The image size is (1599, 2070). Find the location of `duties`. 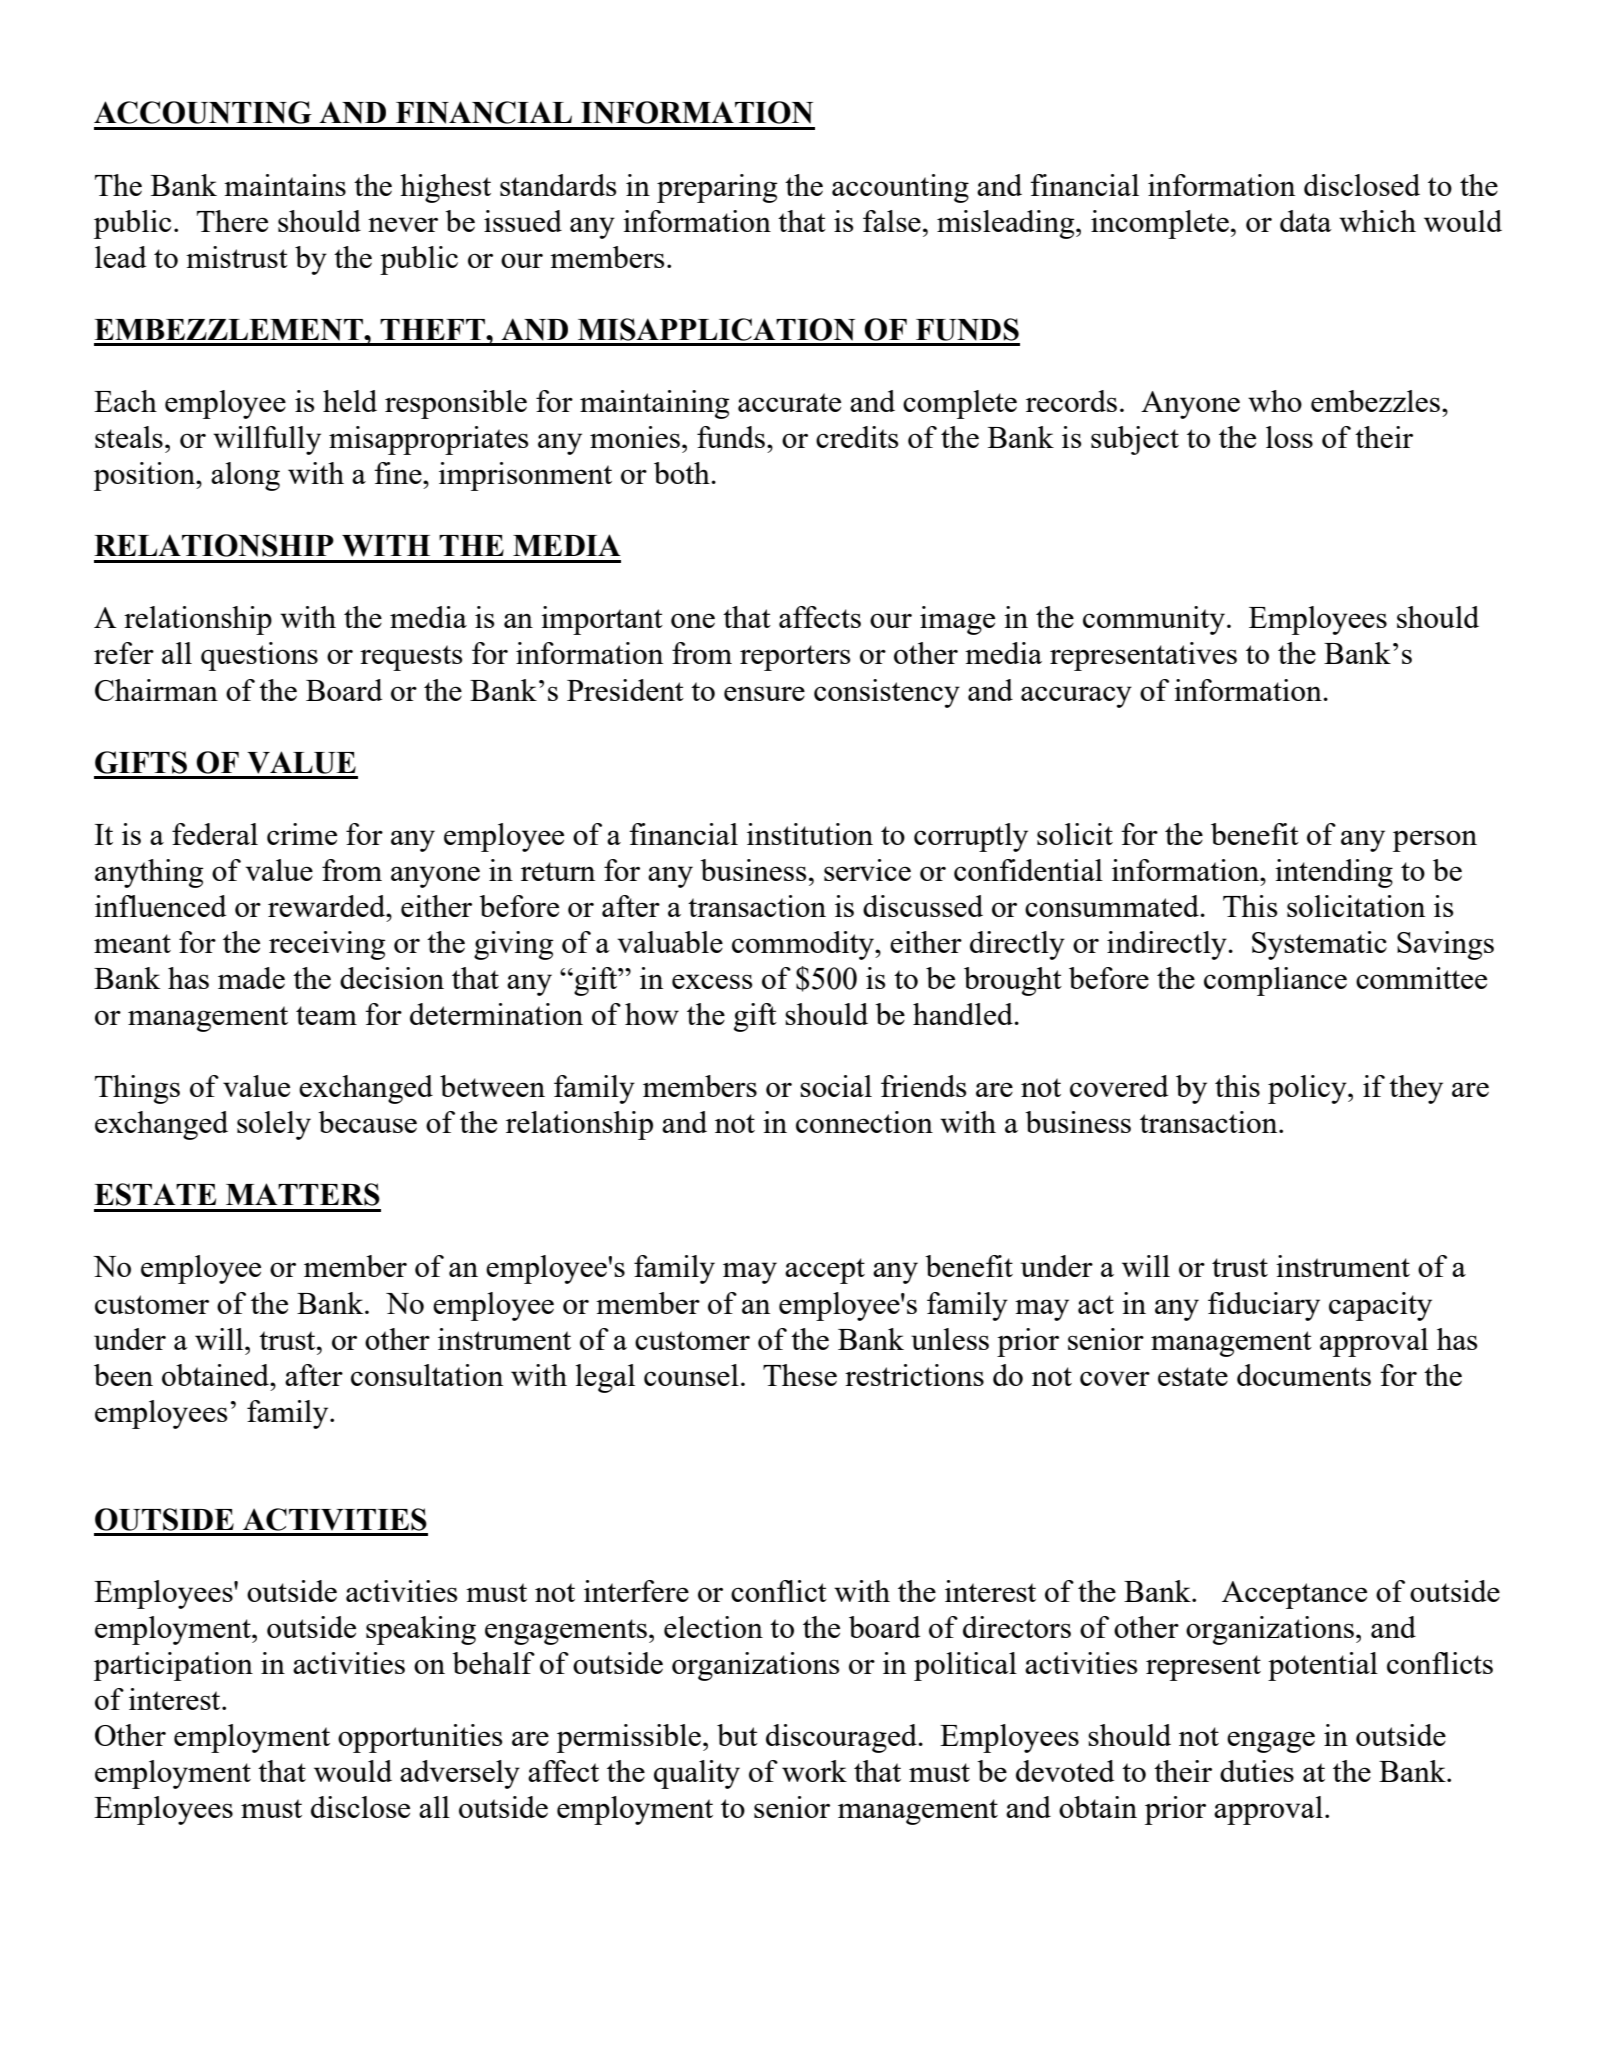

duties is located at coordinates (1257, 1771).
